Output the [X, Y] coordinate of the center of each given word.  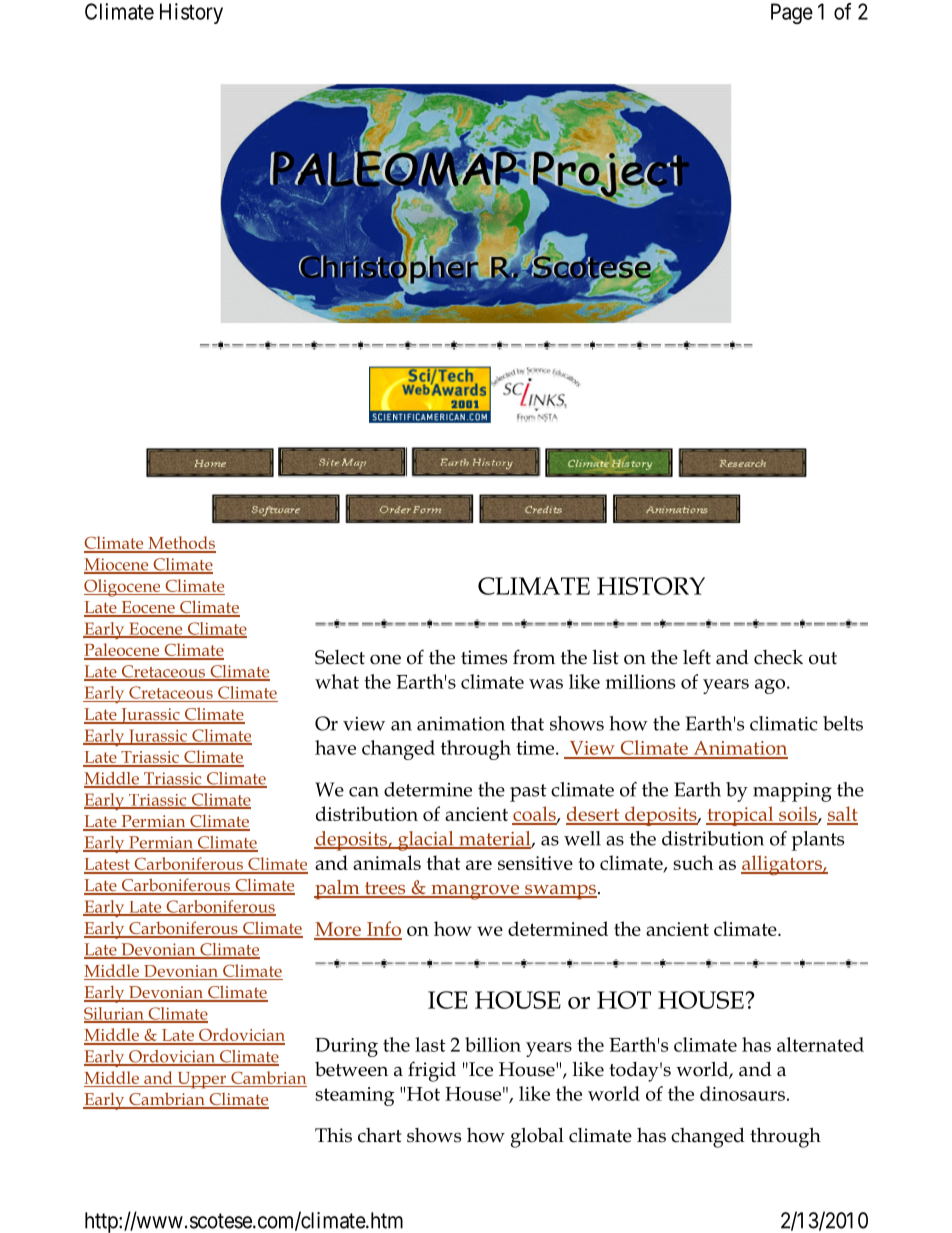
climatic [784, 723]
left [697, 657]
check [778, 657]
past [528, 793]
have [335, 747]
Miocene [117, 565]
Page [792, 13]
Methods [181, 544]
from [534, 657]
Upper [201, 1080]
